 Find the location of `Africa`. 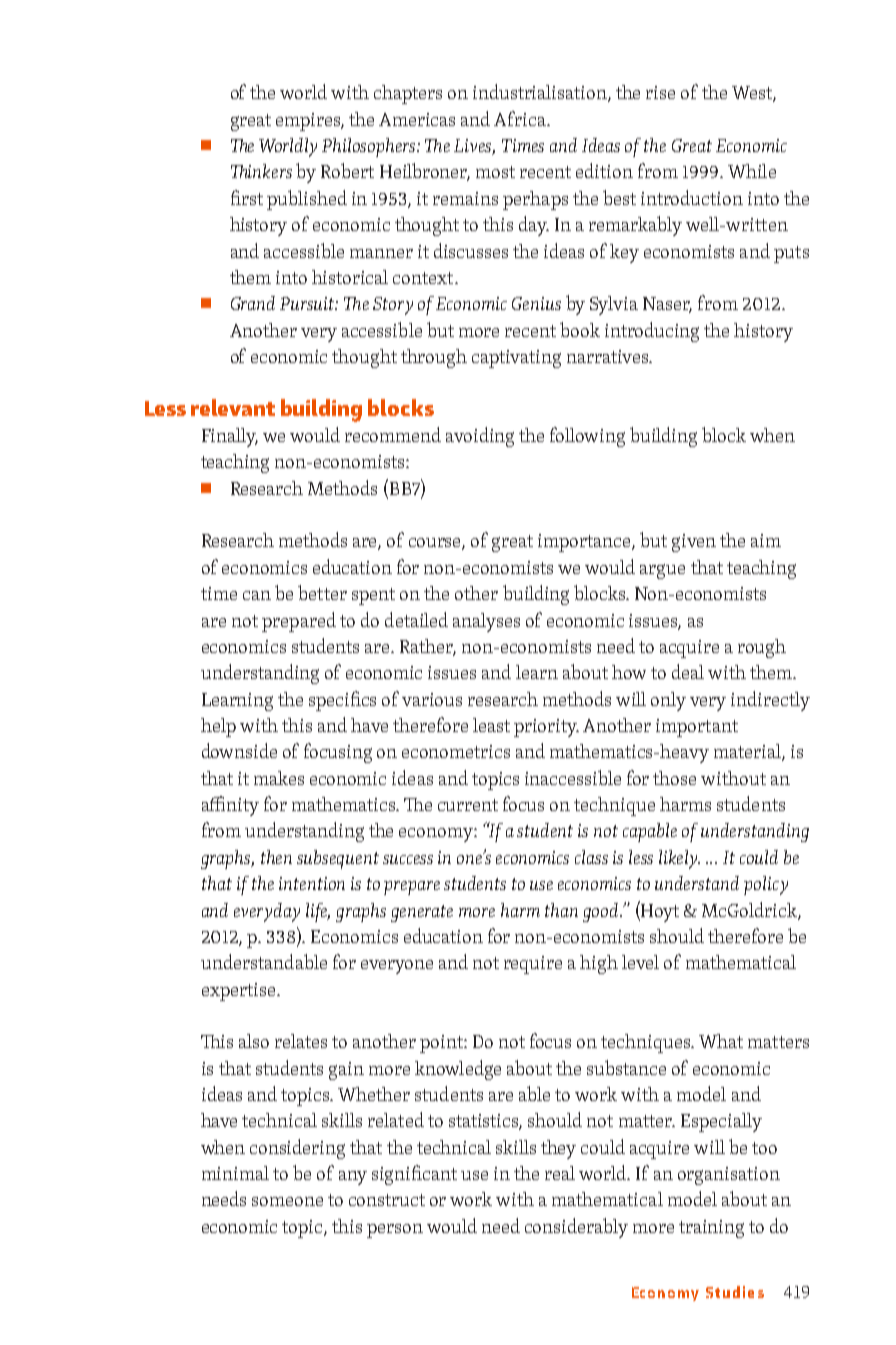

Africa is located at coordinates (521, 118).
